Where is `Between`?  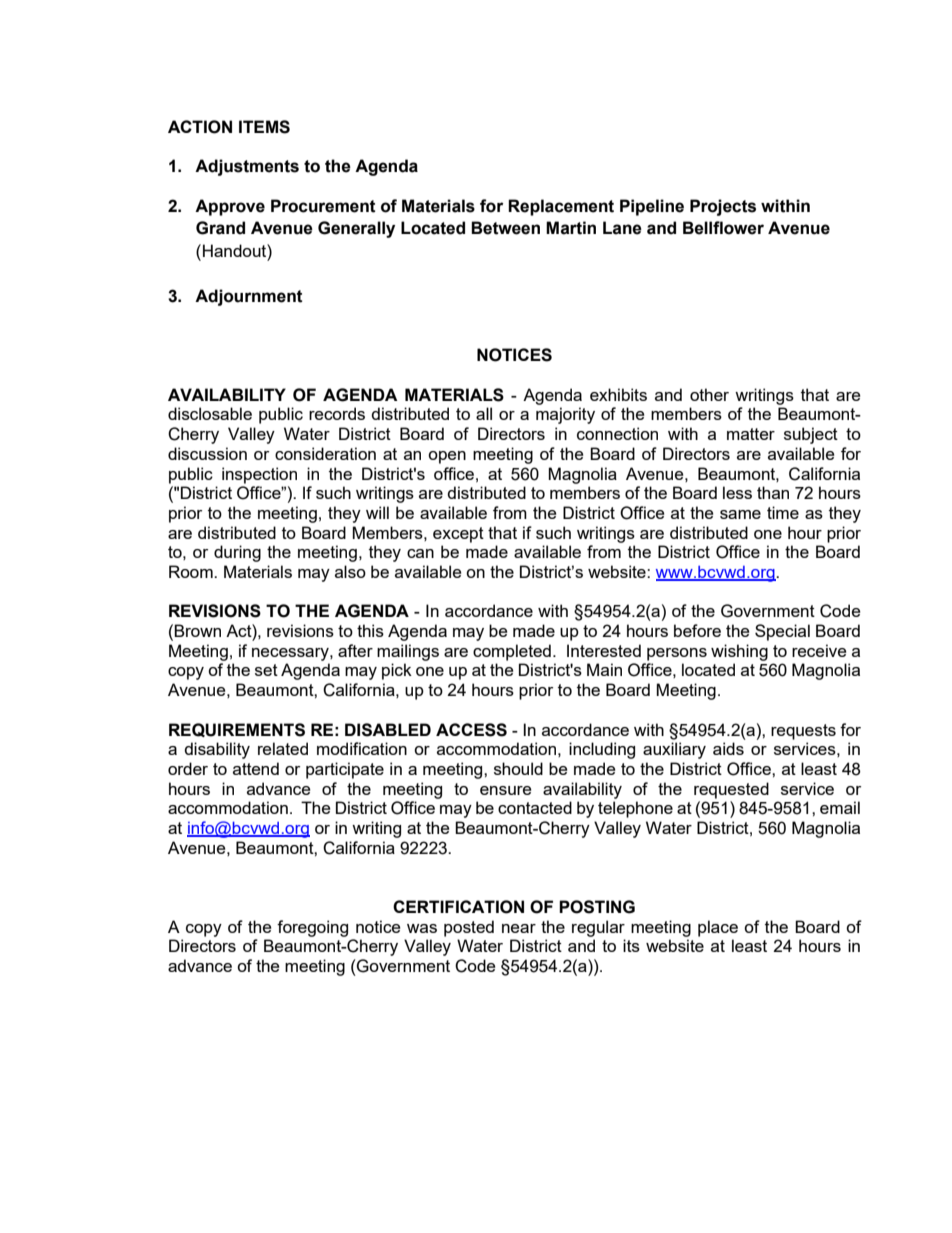
Between is located at coordinates (505, 228).
